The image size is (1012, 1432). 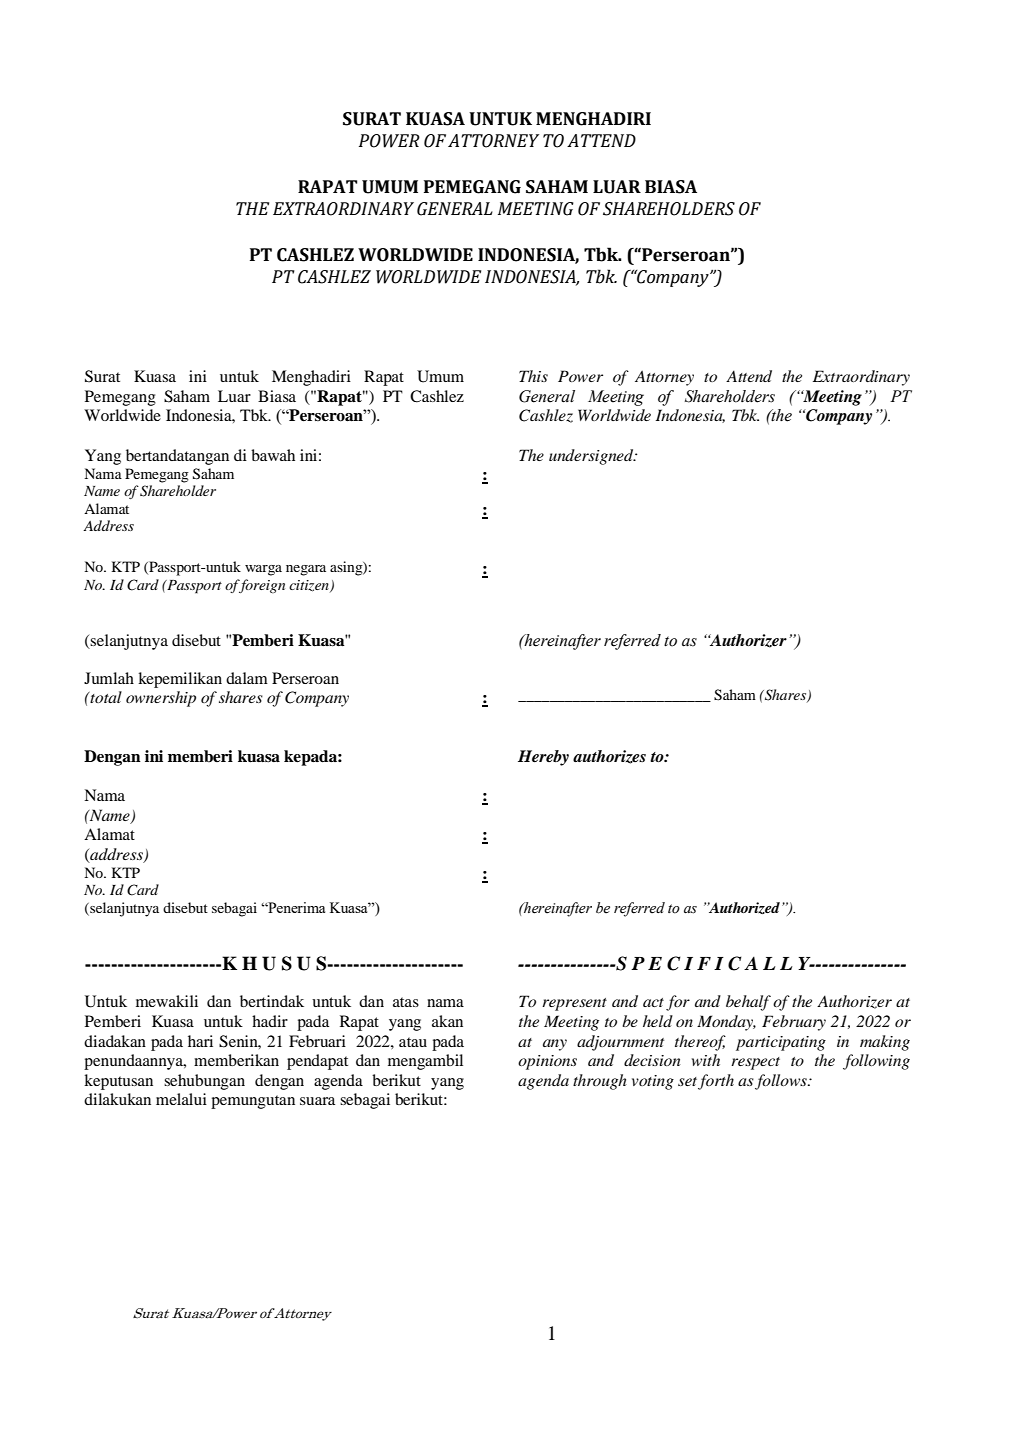 I want to click on behalf, so click(x=748, y=1003).
